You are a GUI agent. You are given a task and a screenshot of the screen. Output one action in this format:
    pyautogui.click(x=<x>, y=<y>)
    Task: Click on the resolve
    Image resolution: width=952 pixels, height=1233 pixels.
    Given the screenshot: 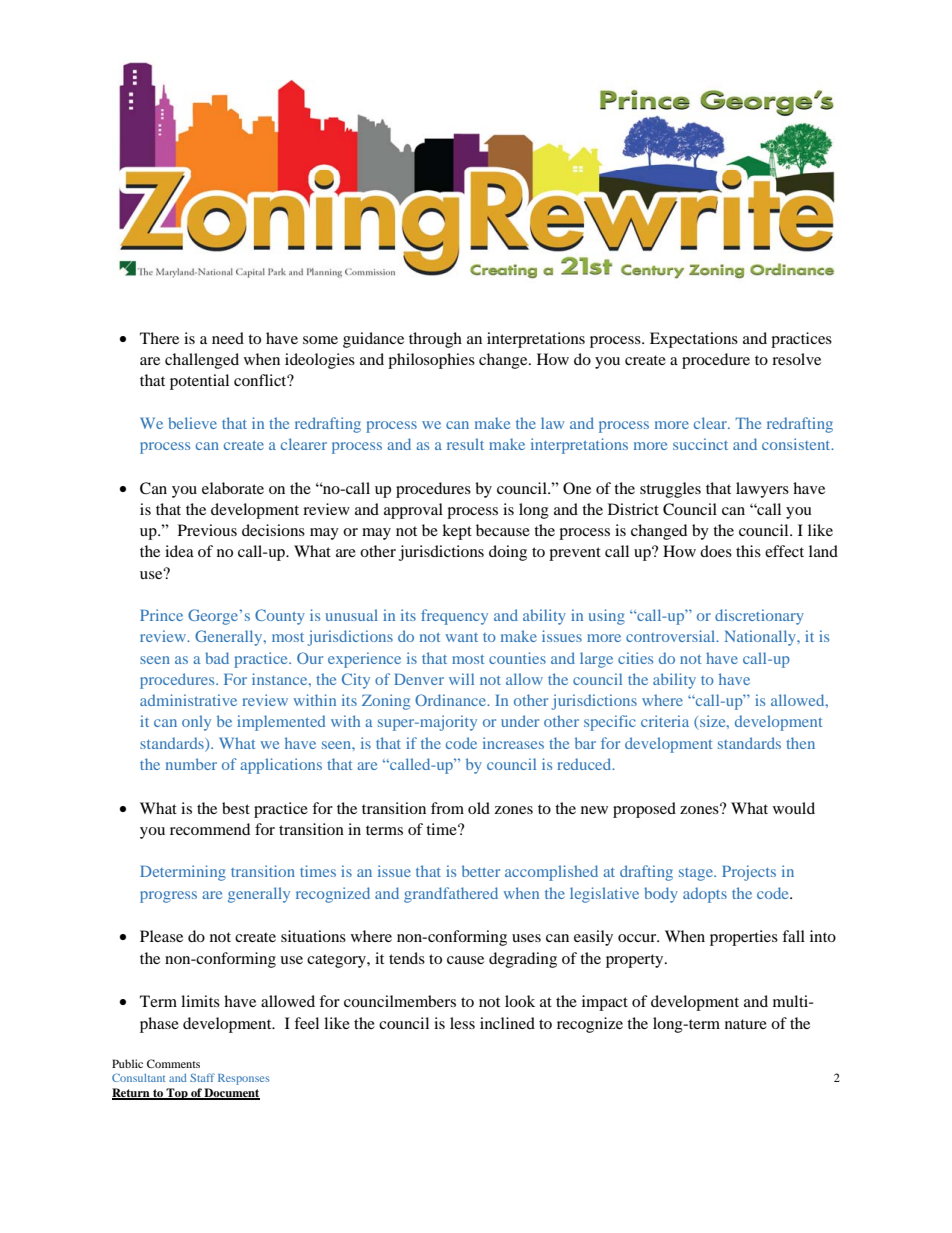 What is the action you would take?
    pyautogui.click(x=796, y=359)
